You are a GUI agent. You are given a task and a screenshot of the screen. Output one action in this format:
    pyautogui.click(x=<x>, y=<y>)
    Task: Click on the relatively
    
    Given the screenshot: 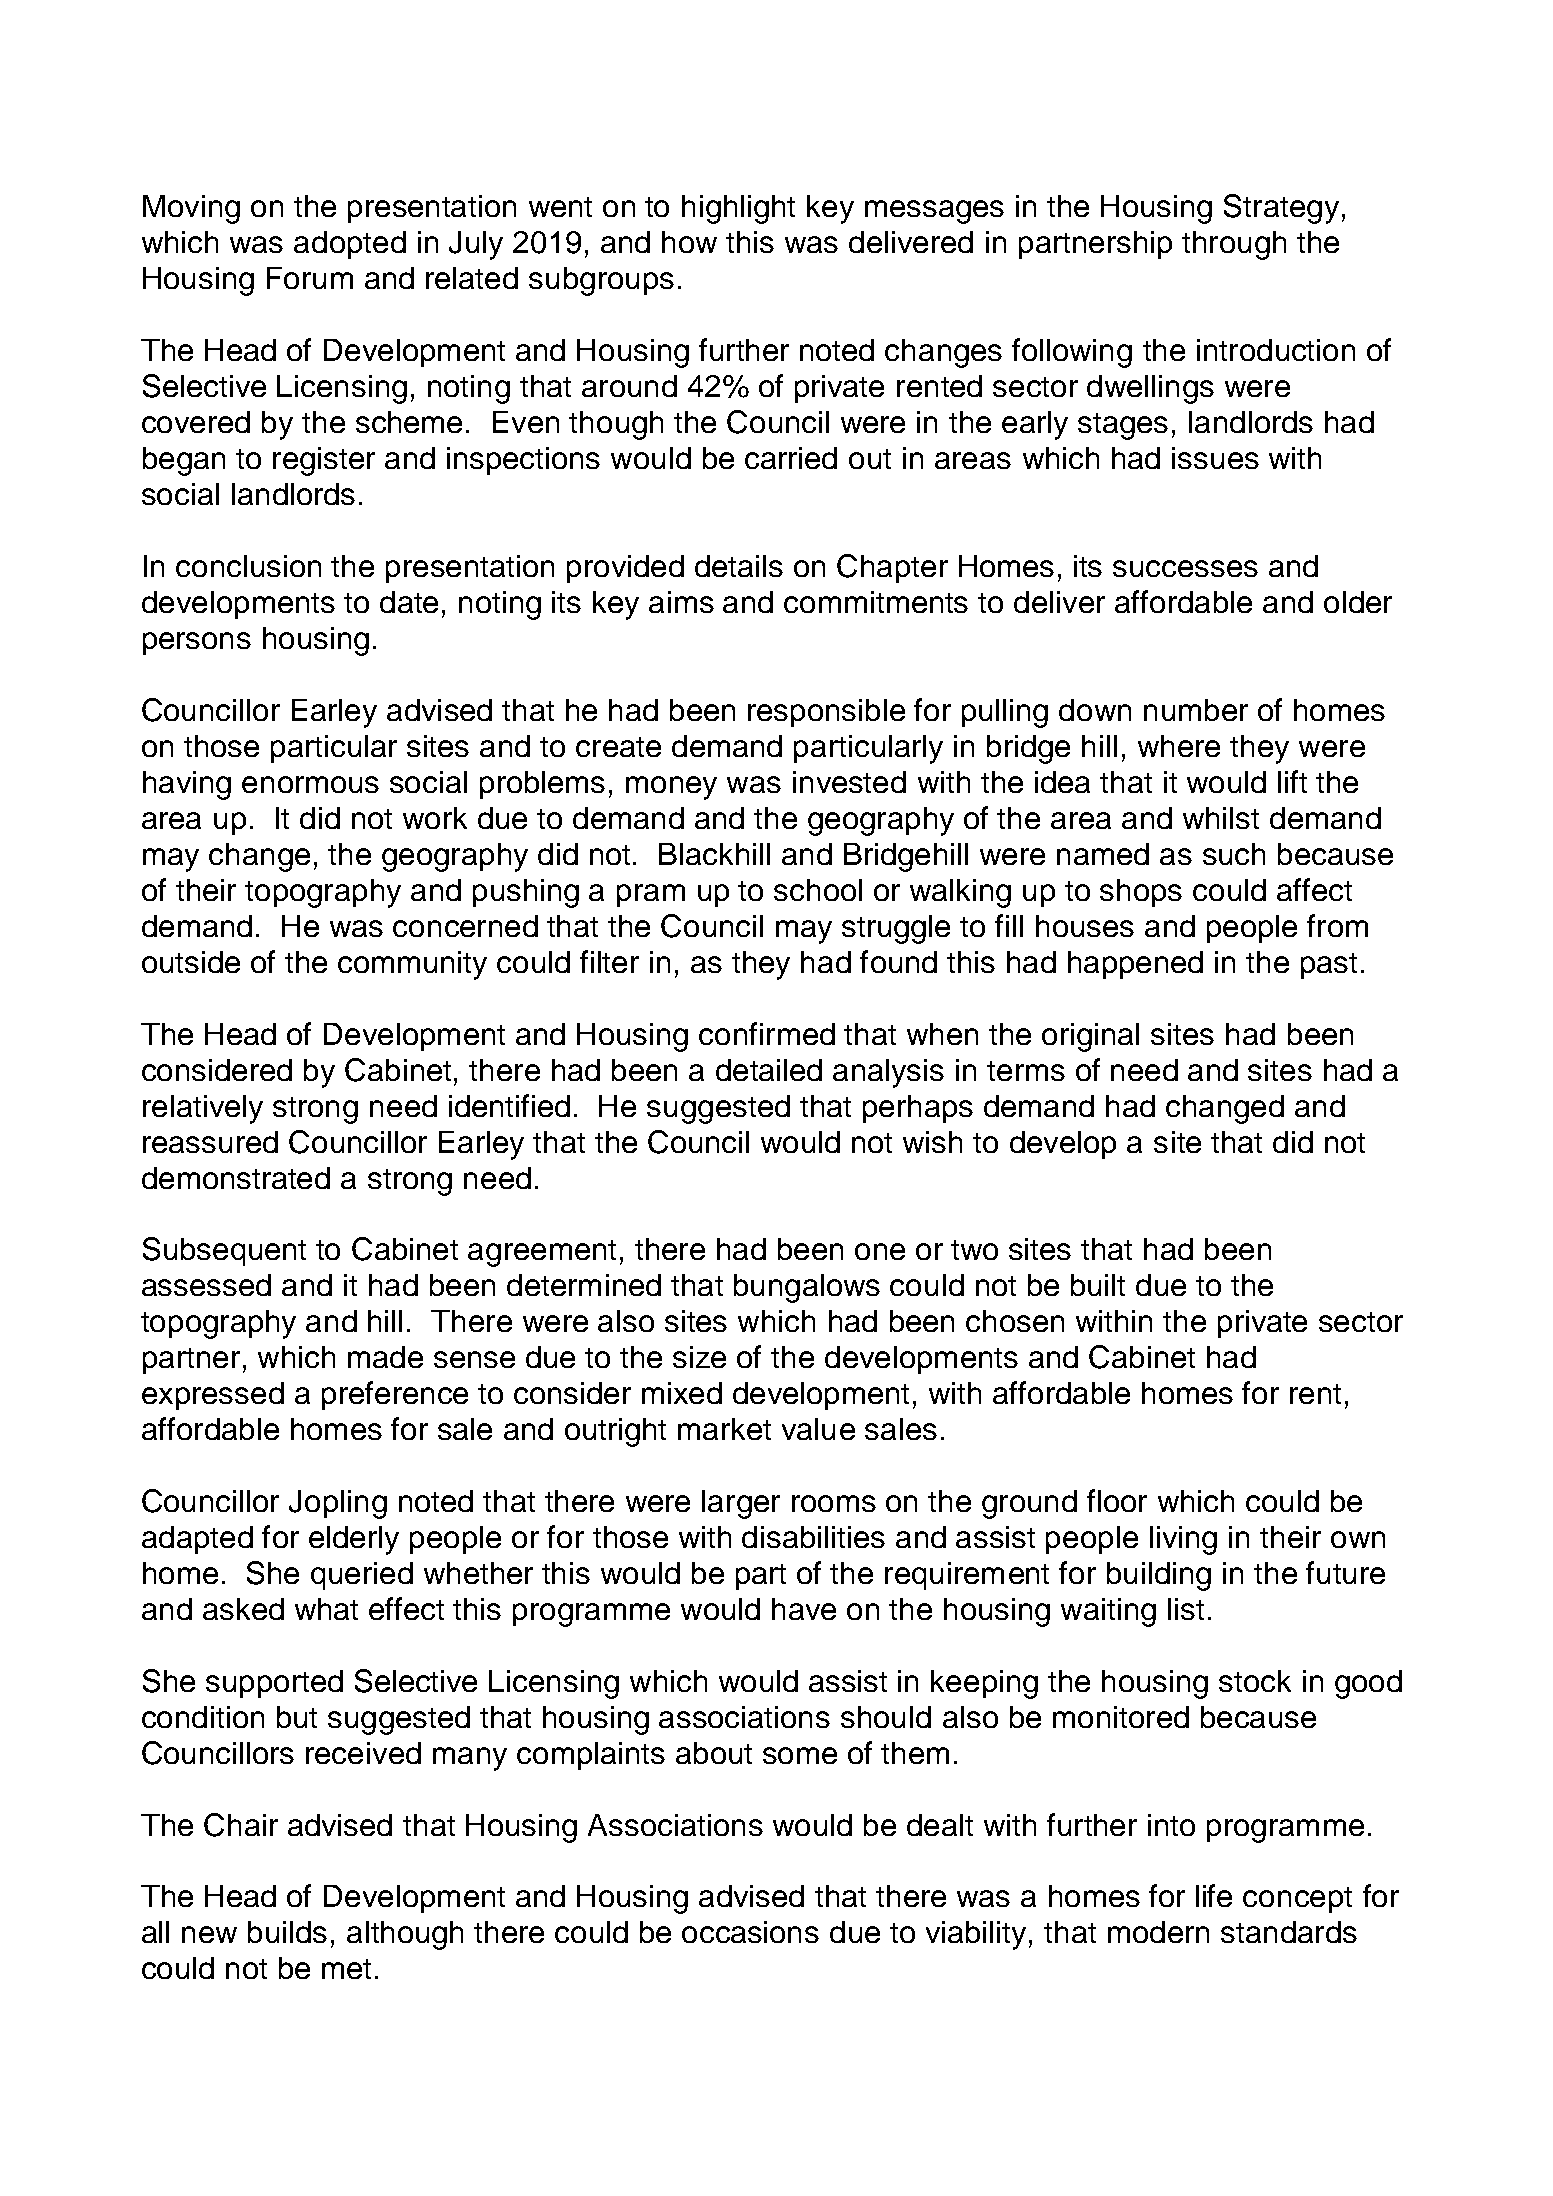 What is the action you would take?
    pyautogui.click(x=203, y=1109)
